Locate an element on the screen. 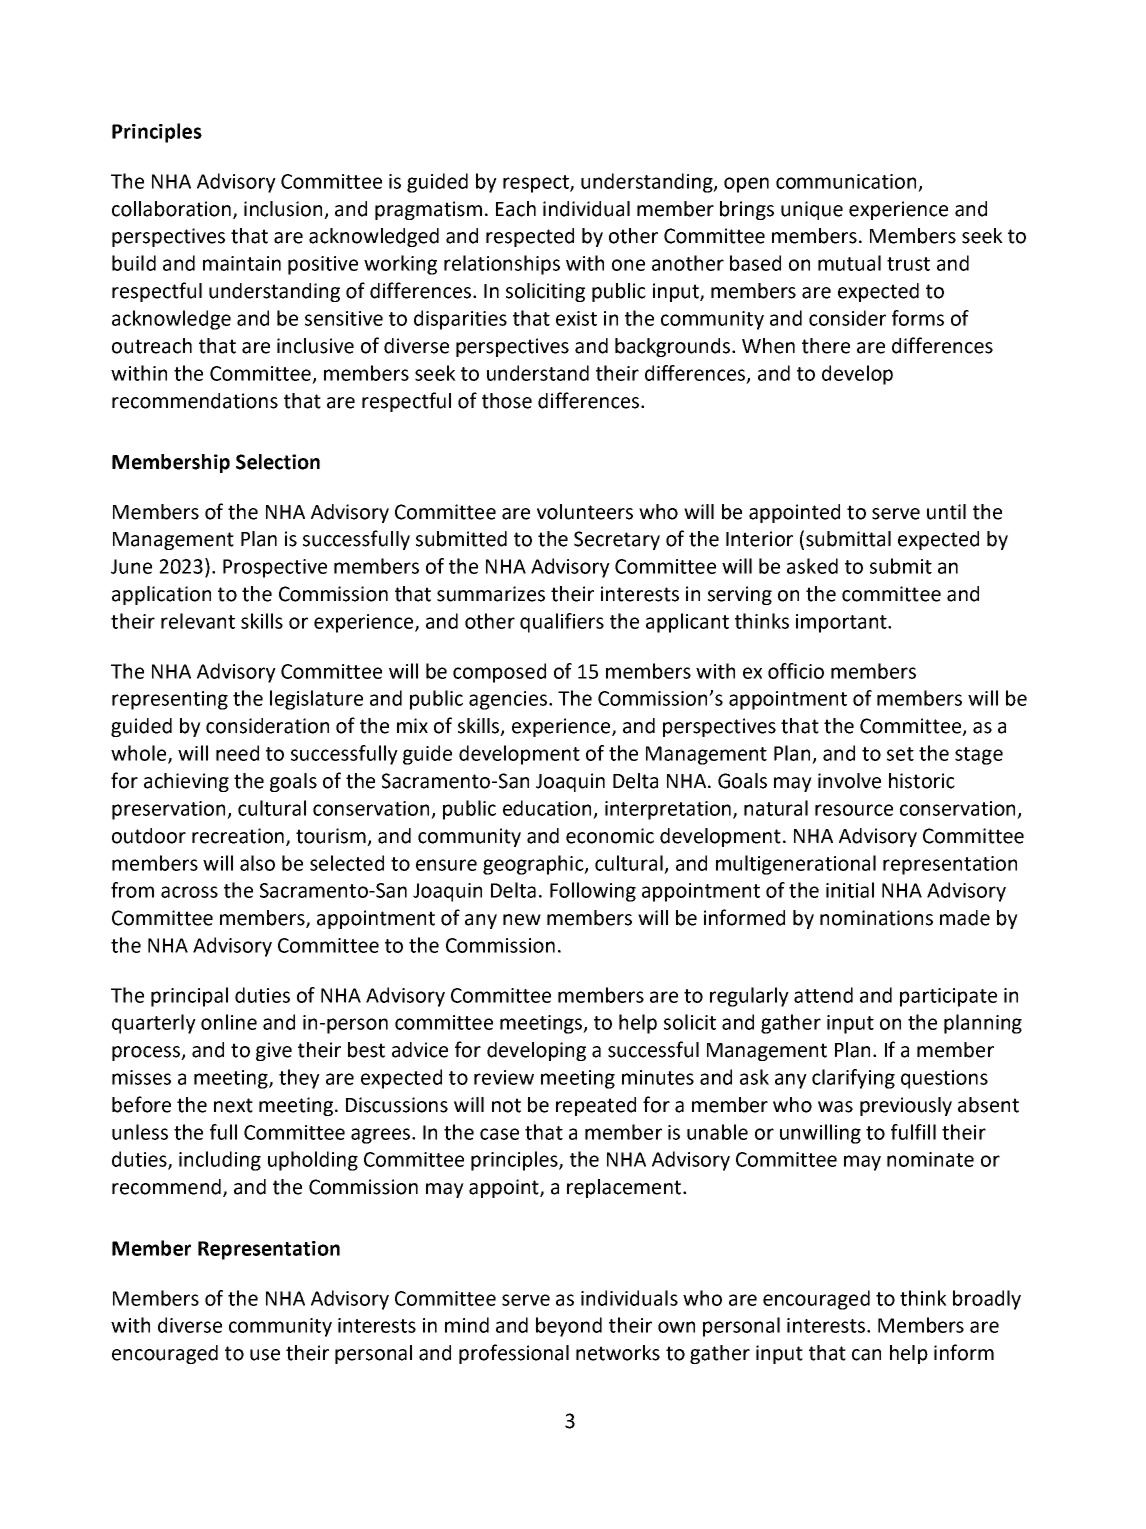 The image size is (1146, 1529). important is located at coordinates (842, 623).
